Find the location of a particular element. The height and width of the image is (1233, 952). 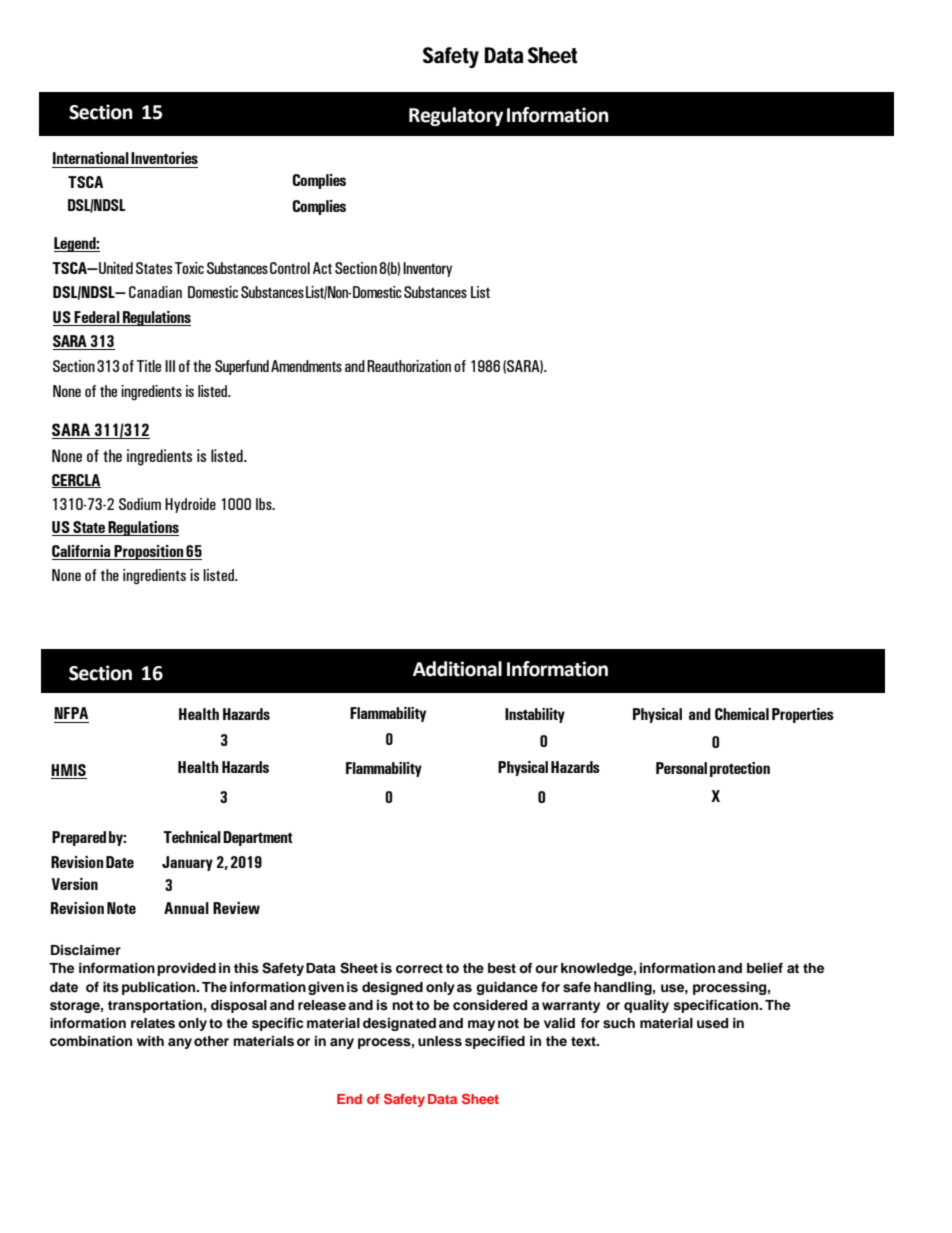

Canadian is located at coordinates (155, 292).
